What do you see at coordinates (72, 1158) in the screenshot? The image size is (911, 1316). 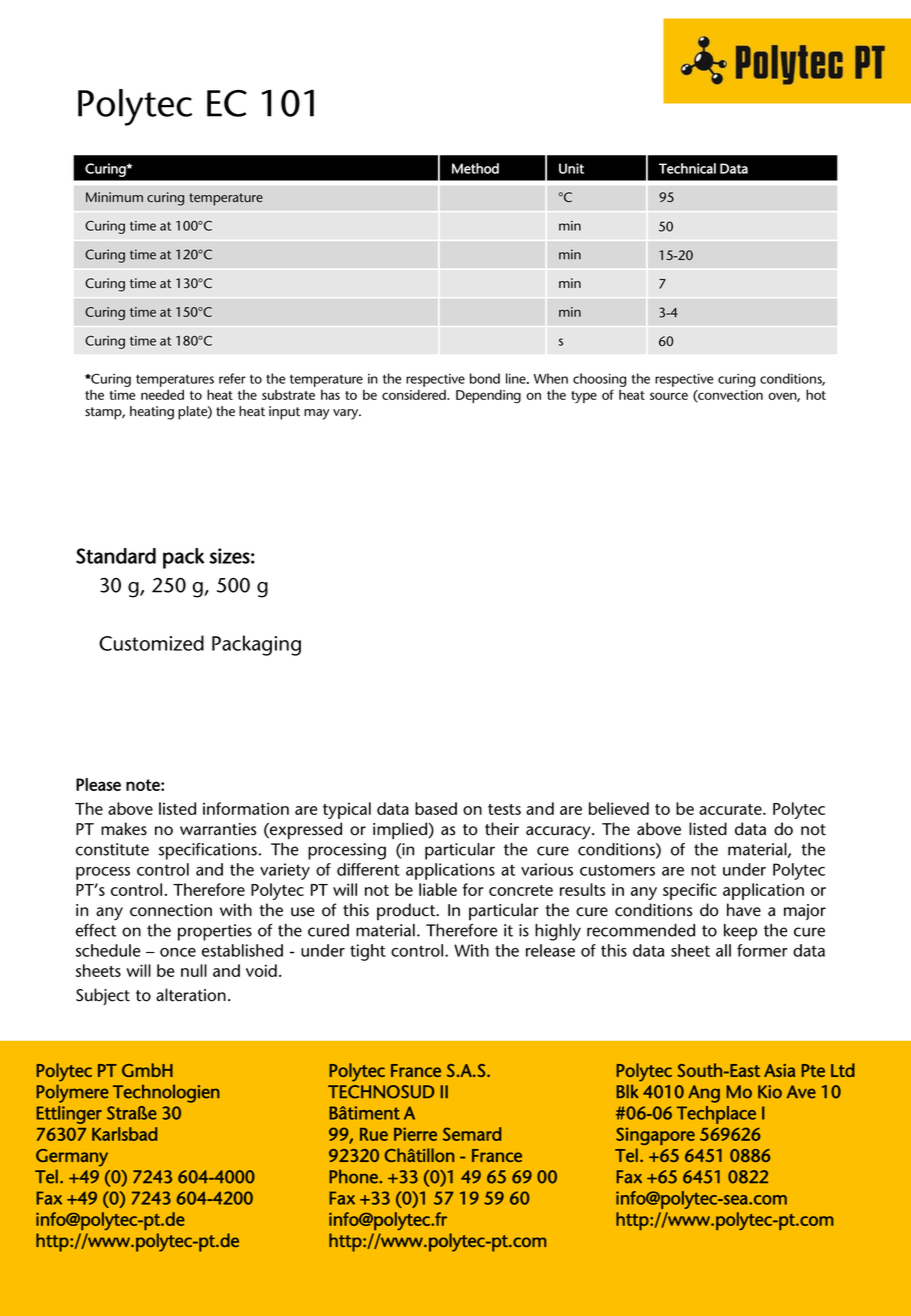 I see `Germany` at bounding box center [72, 1158].
